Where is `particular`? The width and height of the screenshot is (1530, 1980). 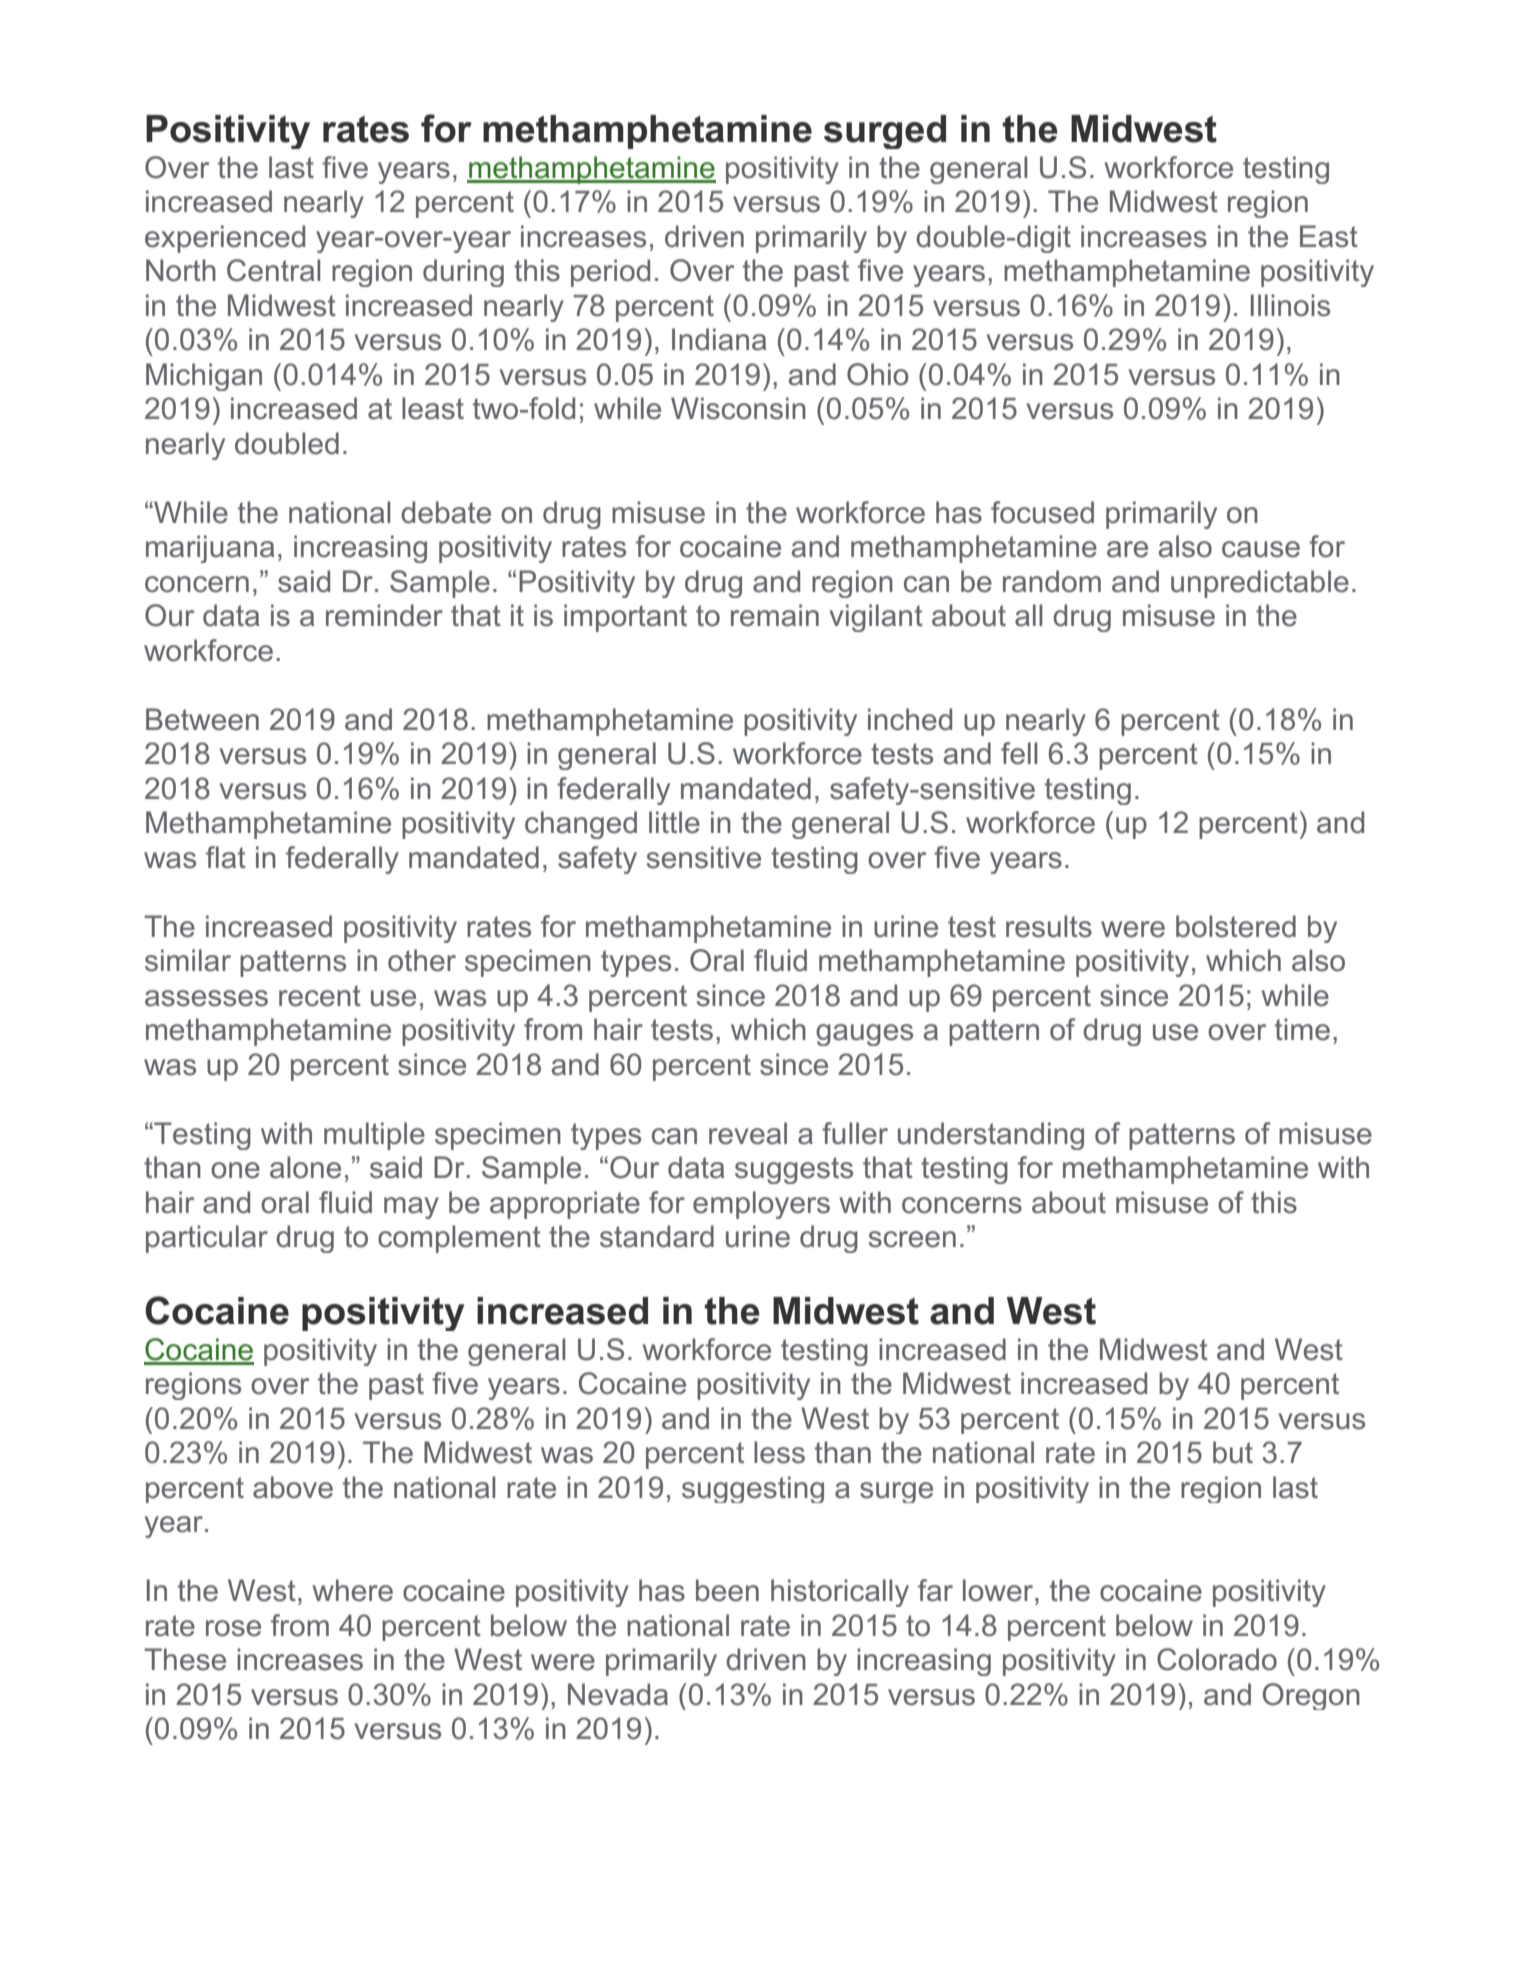 particular is located at coordinates (207, 1239).
